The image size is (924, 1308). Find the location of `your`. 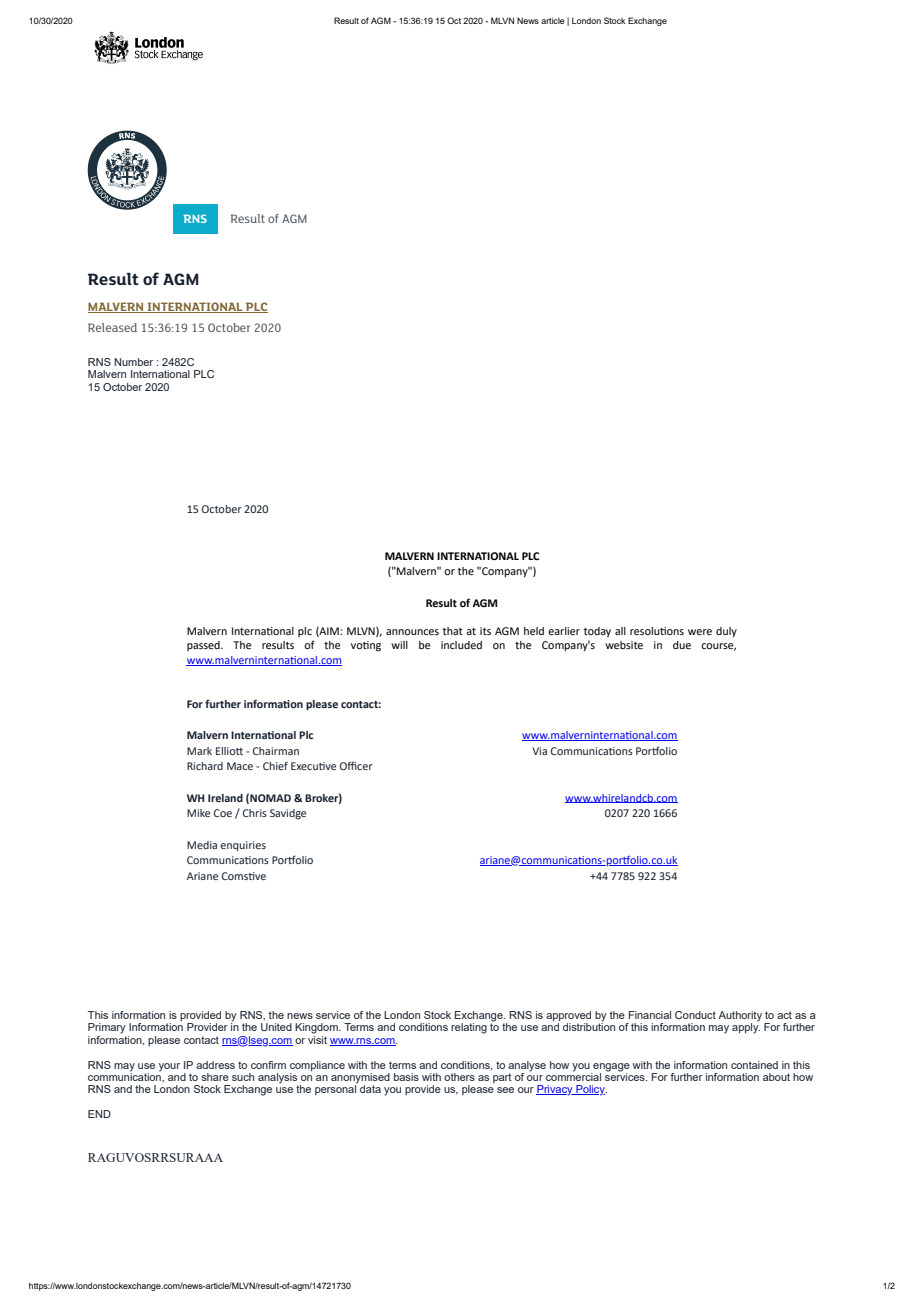

your is located at coordinates (169, 1067).
